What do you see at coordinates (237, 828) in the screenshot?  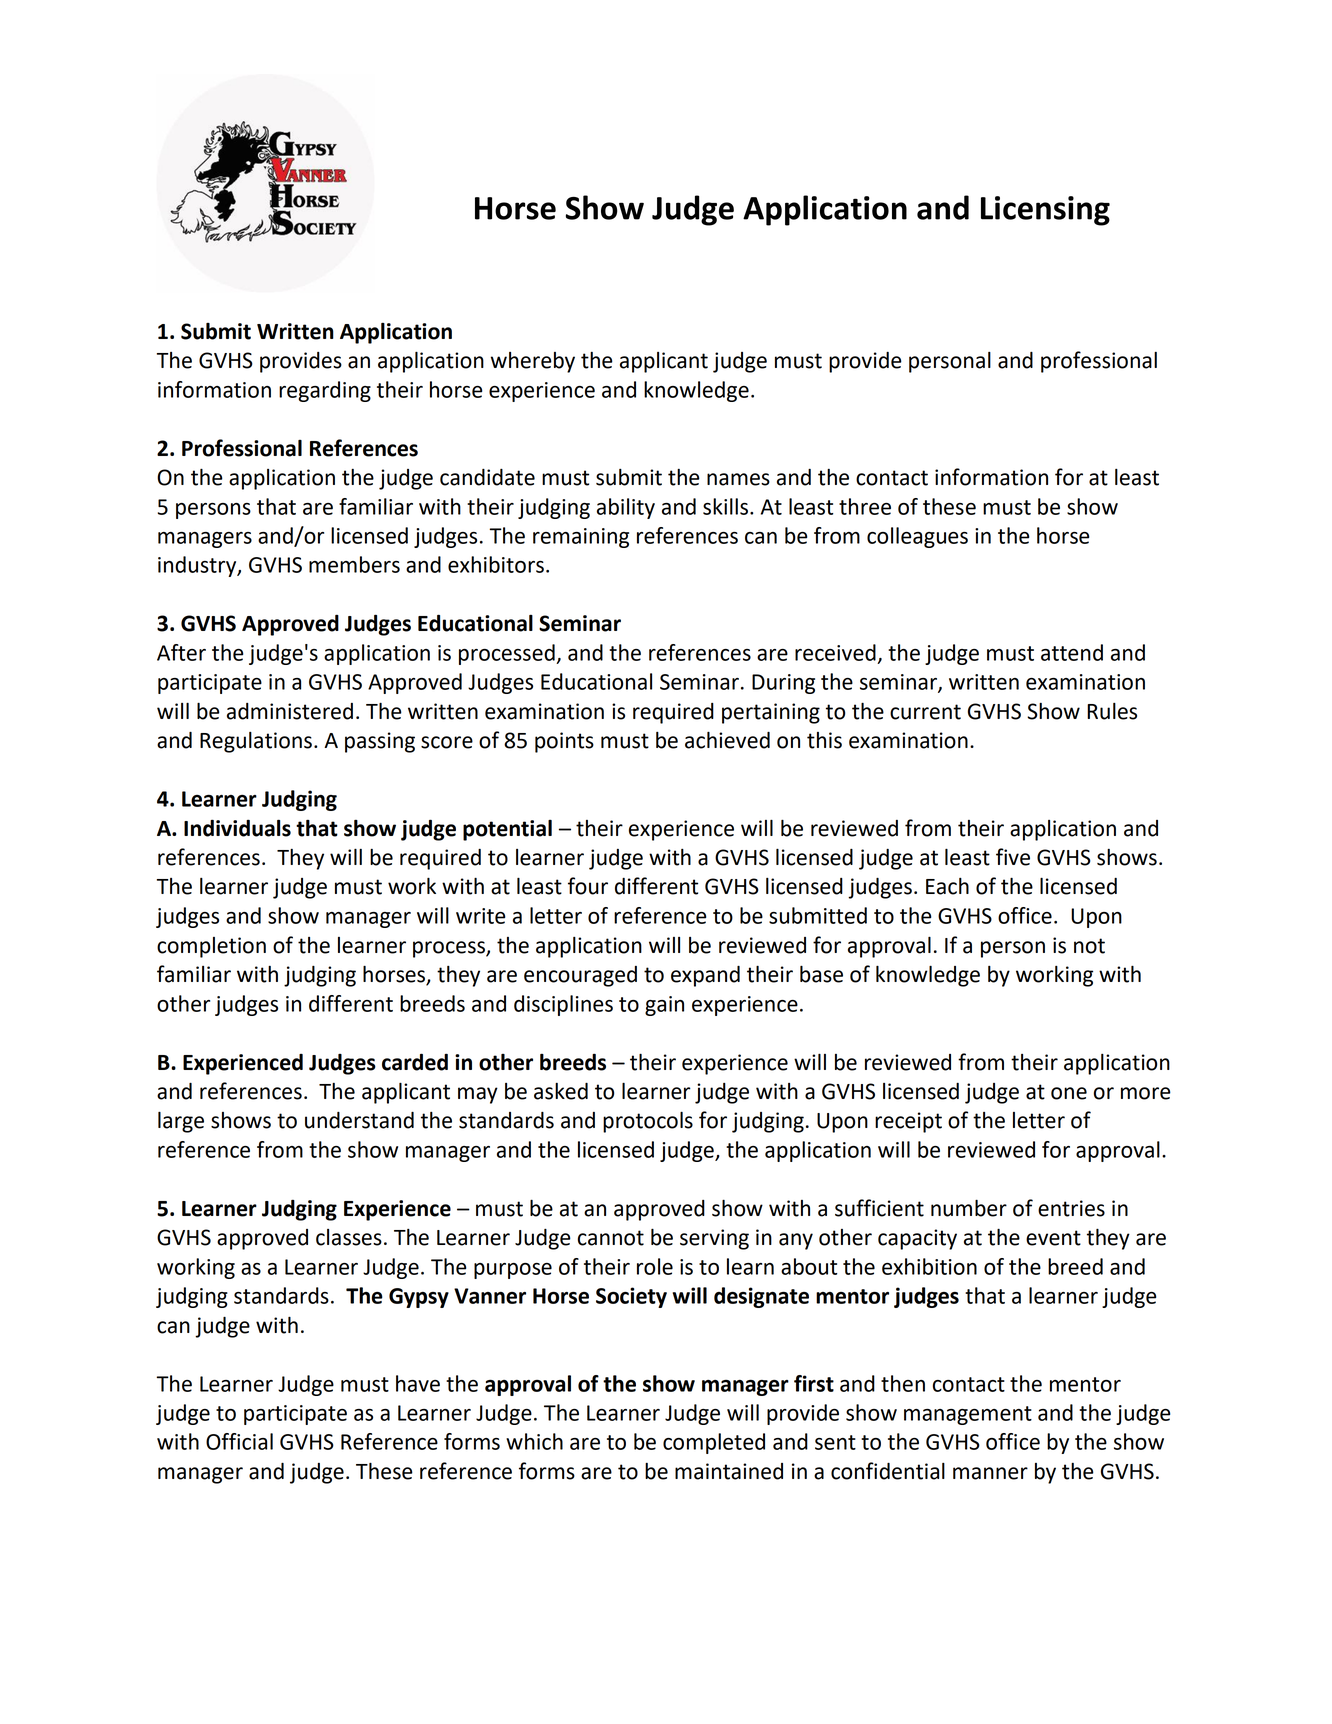 I see `Individuals` at bounding box center [237, 828].
